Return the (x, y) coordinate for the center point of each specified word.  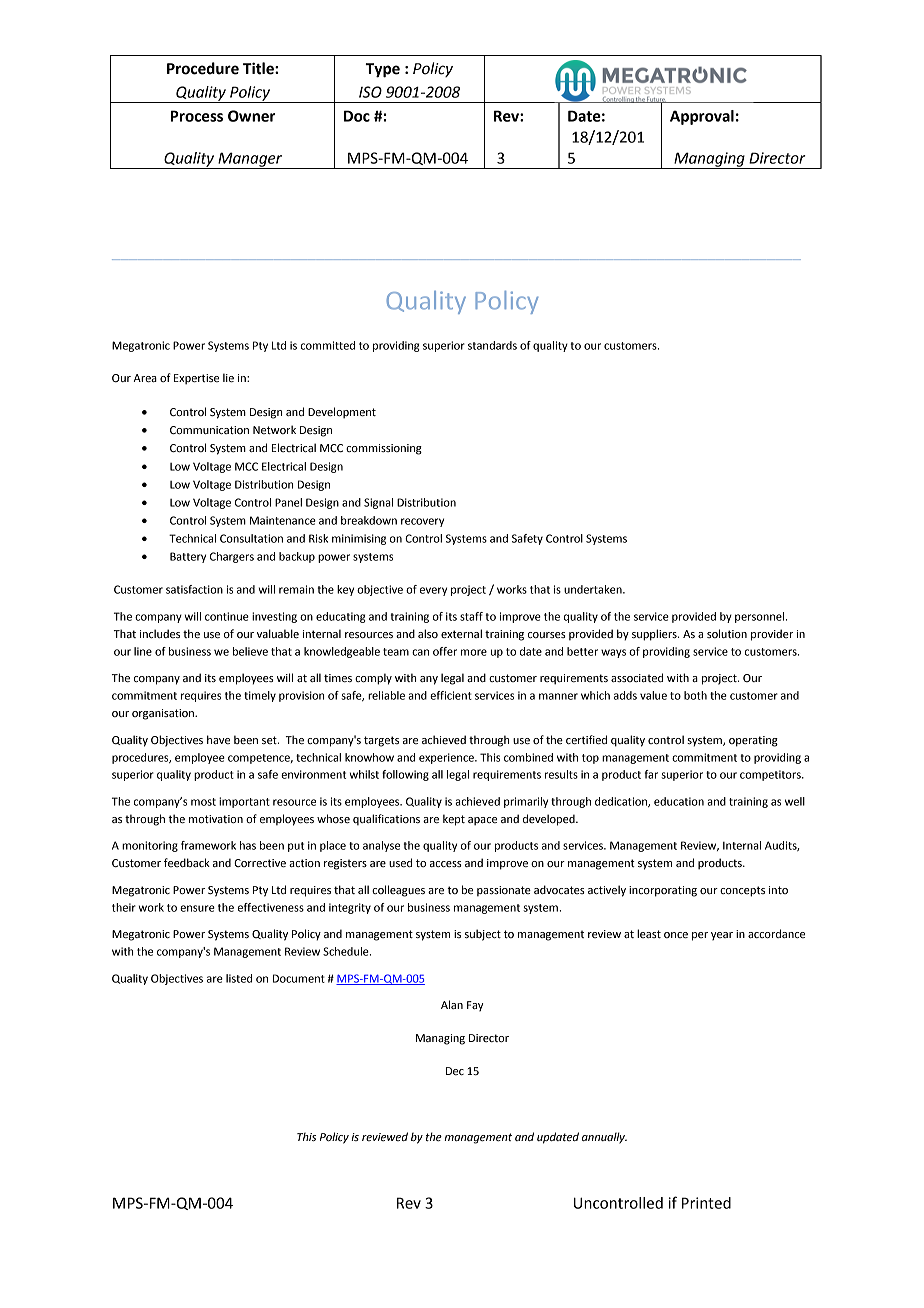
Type (382, 70)
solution (727, 634)
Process (197, 116)
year (722, 936)
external (461, 634)
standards (492, 345)
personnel (761, 617)
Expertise (196, 379)
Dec (455, 1071)
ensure (197, 908)
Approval (702, 117)
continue (227, 616)
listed (239, 978)
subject (483, 935)
